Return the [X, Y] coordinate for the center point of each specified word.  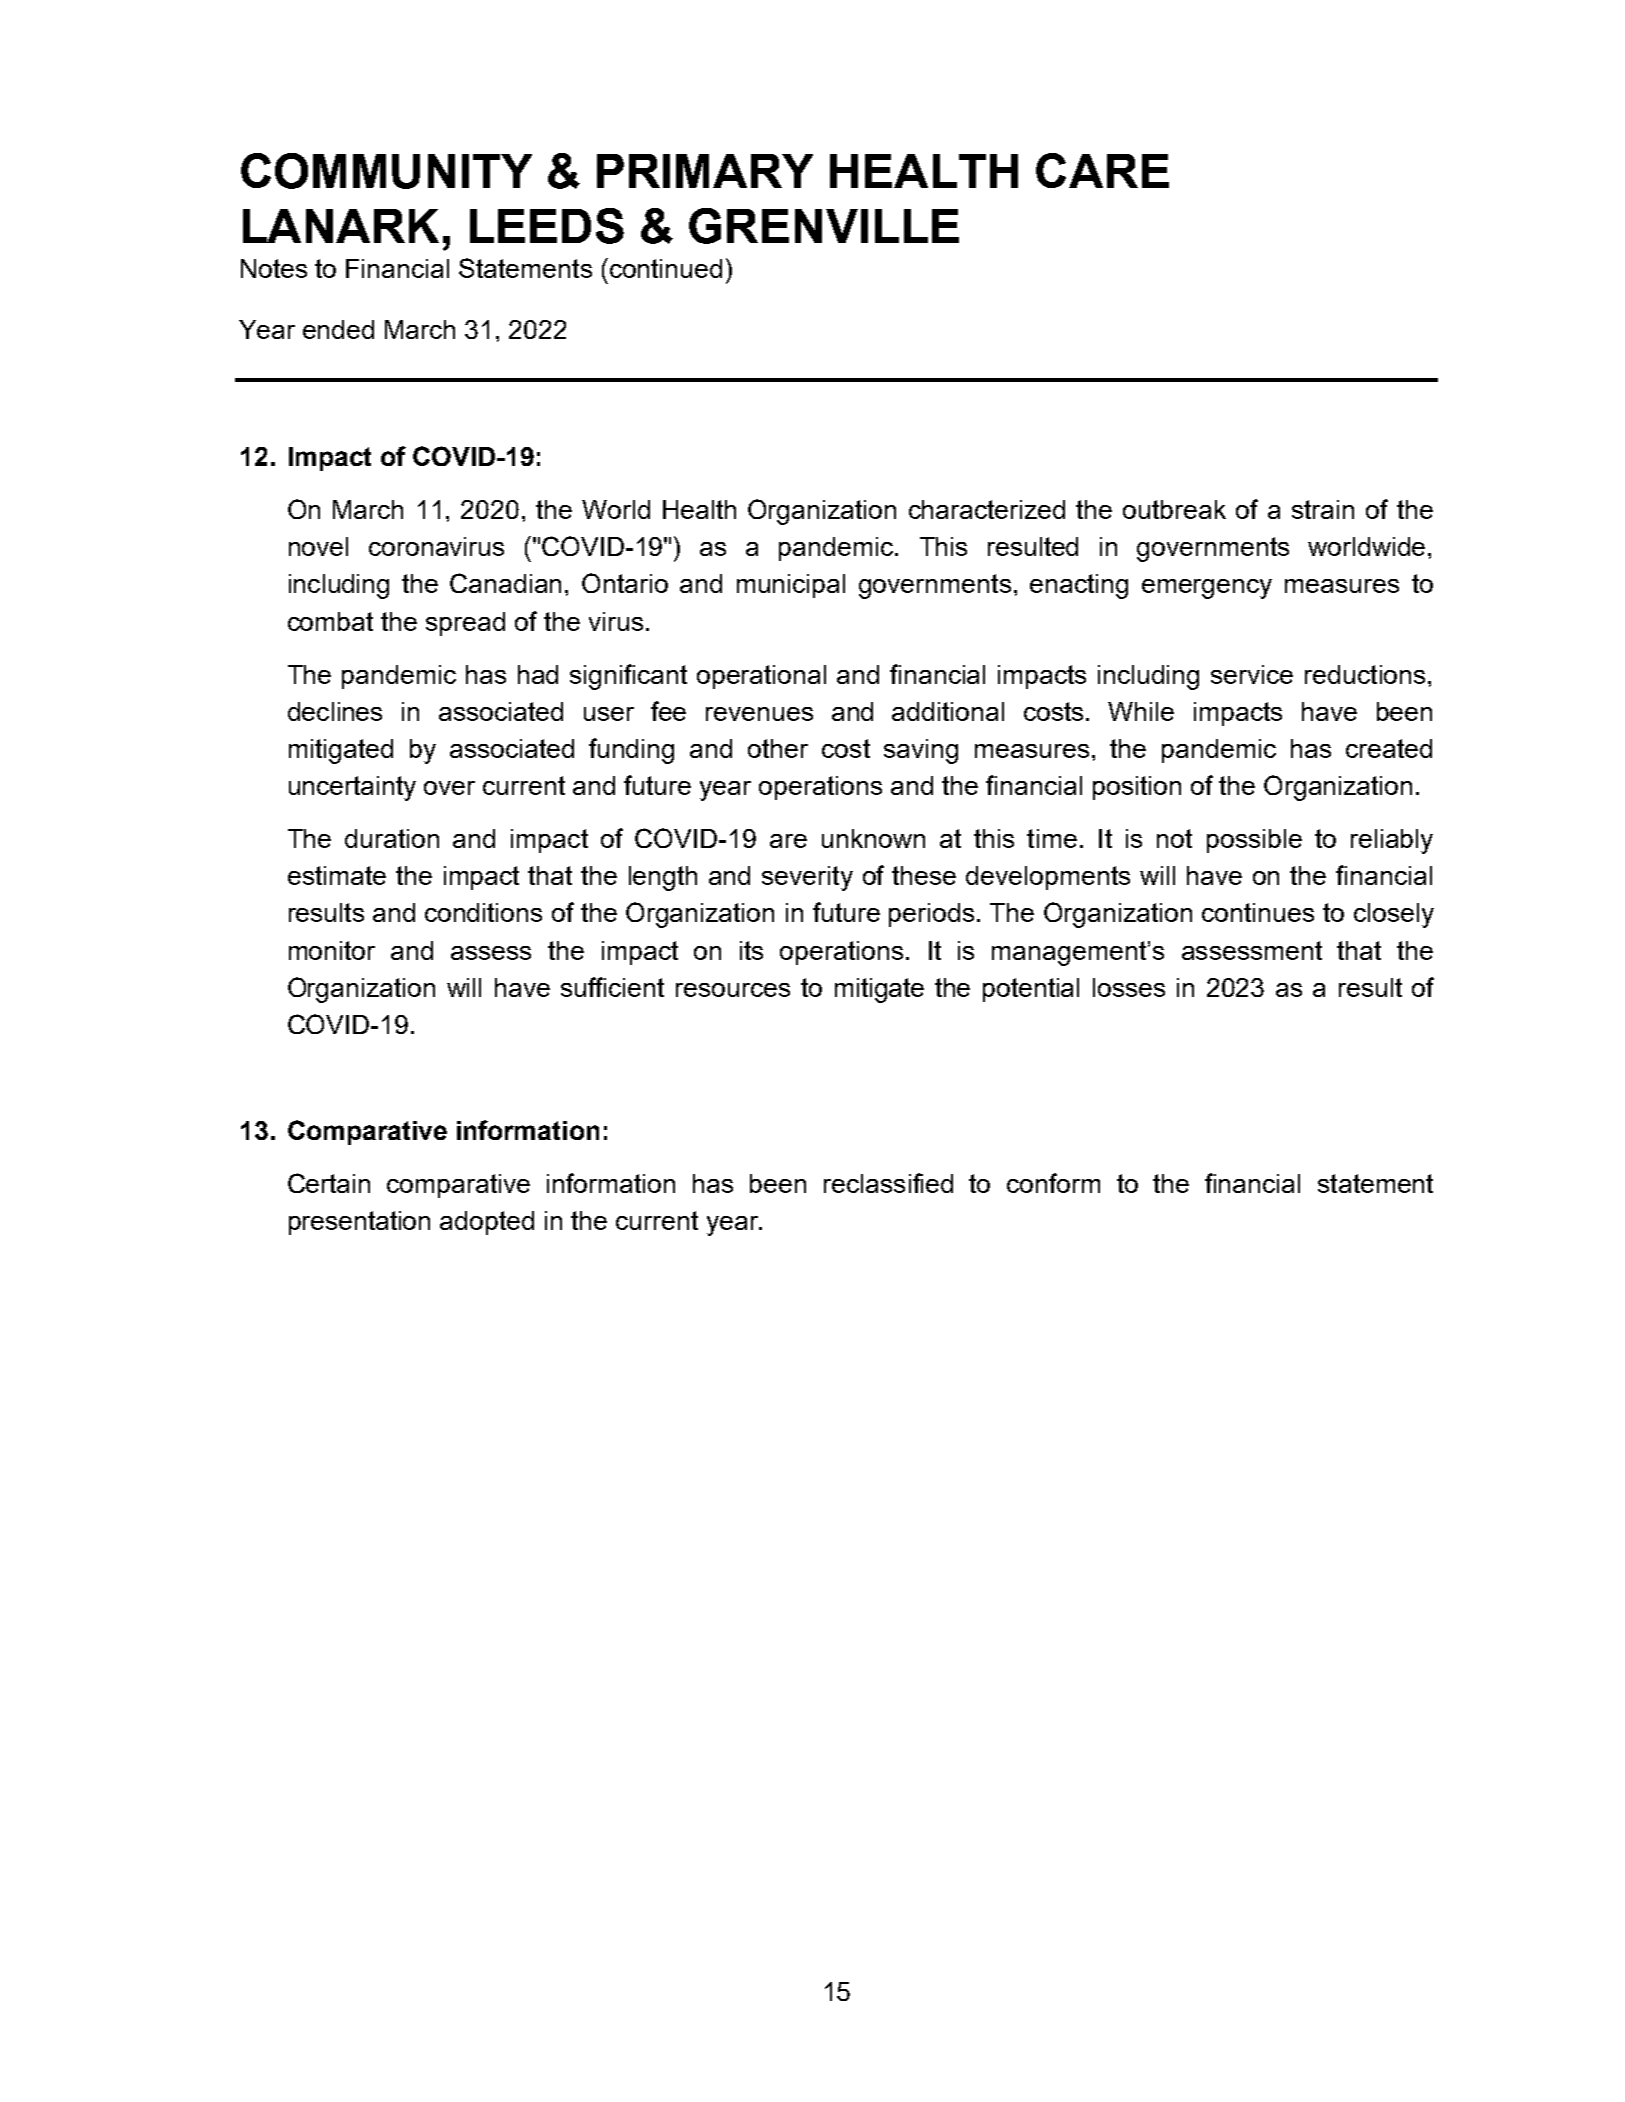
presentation [359, 1223]
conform [1053, 1183]
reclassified [888, 1183]
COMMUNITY [386, 171]
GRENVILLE [824, 226]
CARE [1102, 170]
